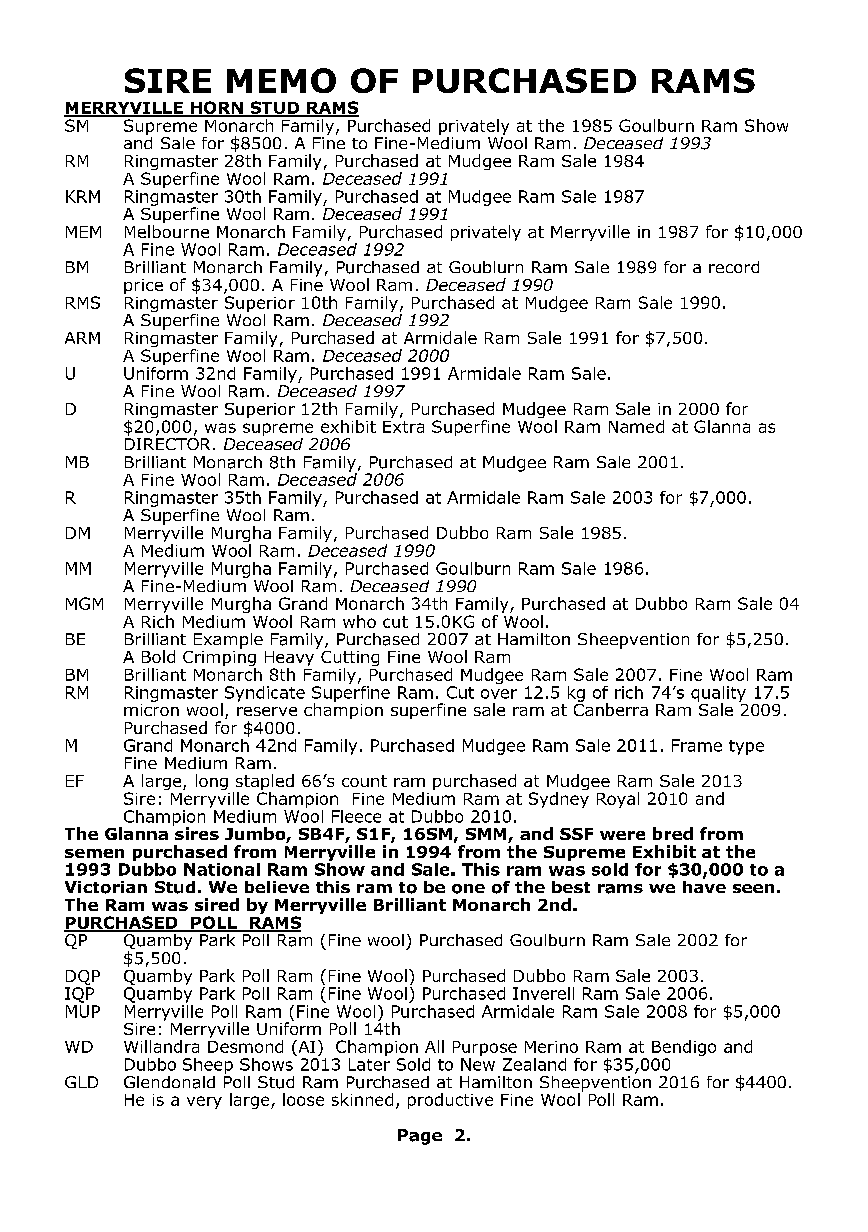 The height and width of the image is (1232, 868). Describe the element at coordinates (718, 695) in the image. I see `quality` at that location.
